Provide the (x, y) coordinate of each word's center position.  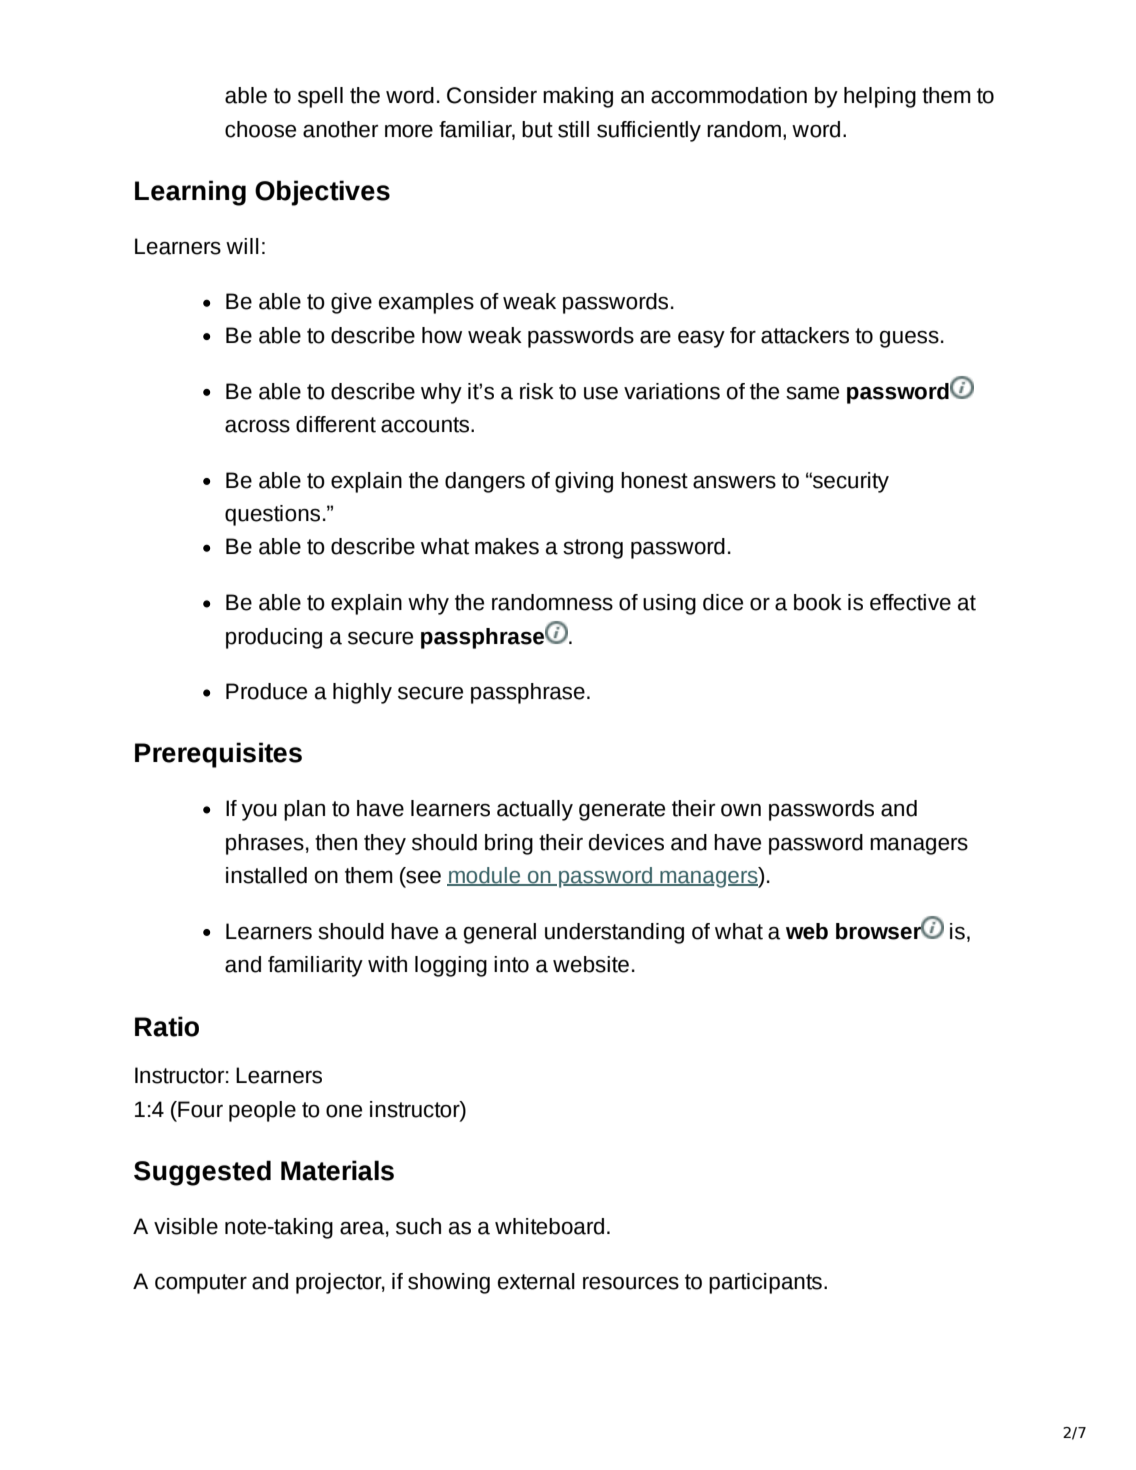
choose (260, 129)
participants (765, 1283)
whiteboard (549, 1226)
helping (880, 97)
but (537, 129)
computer (201, 1284)
